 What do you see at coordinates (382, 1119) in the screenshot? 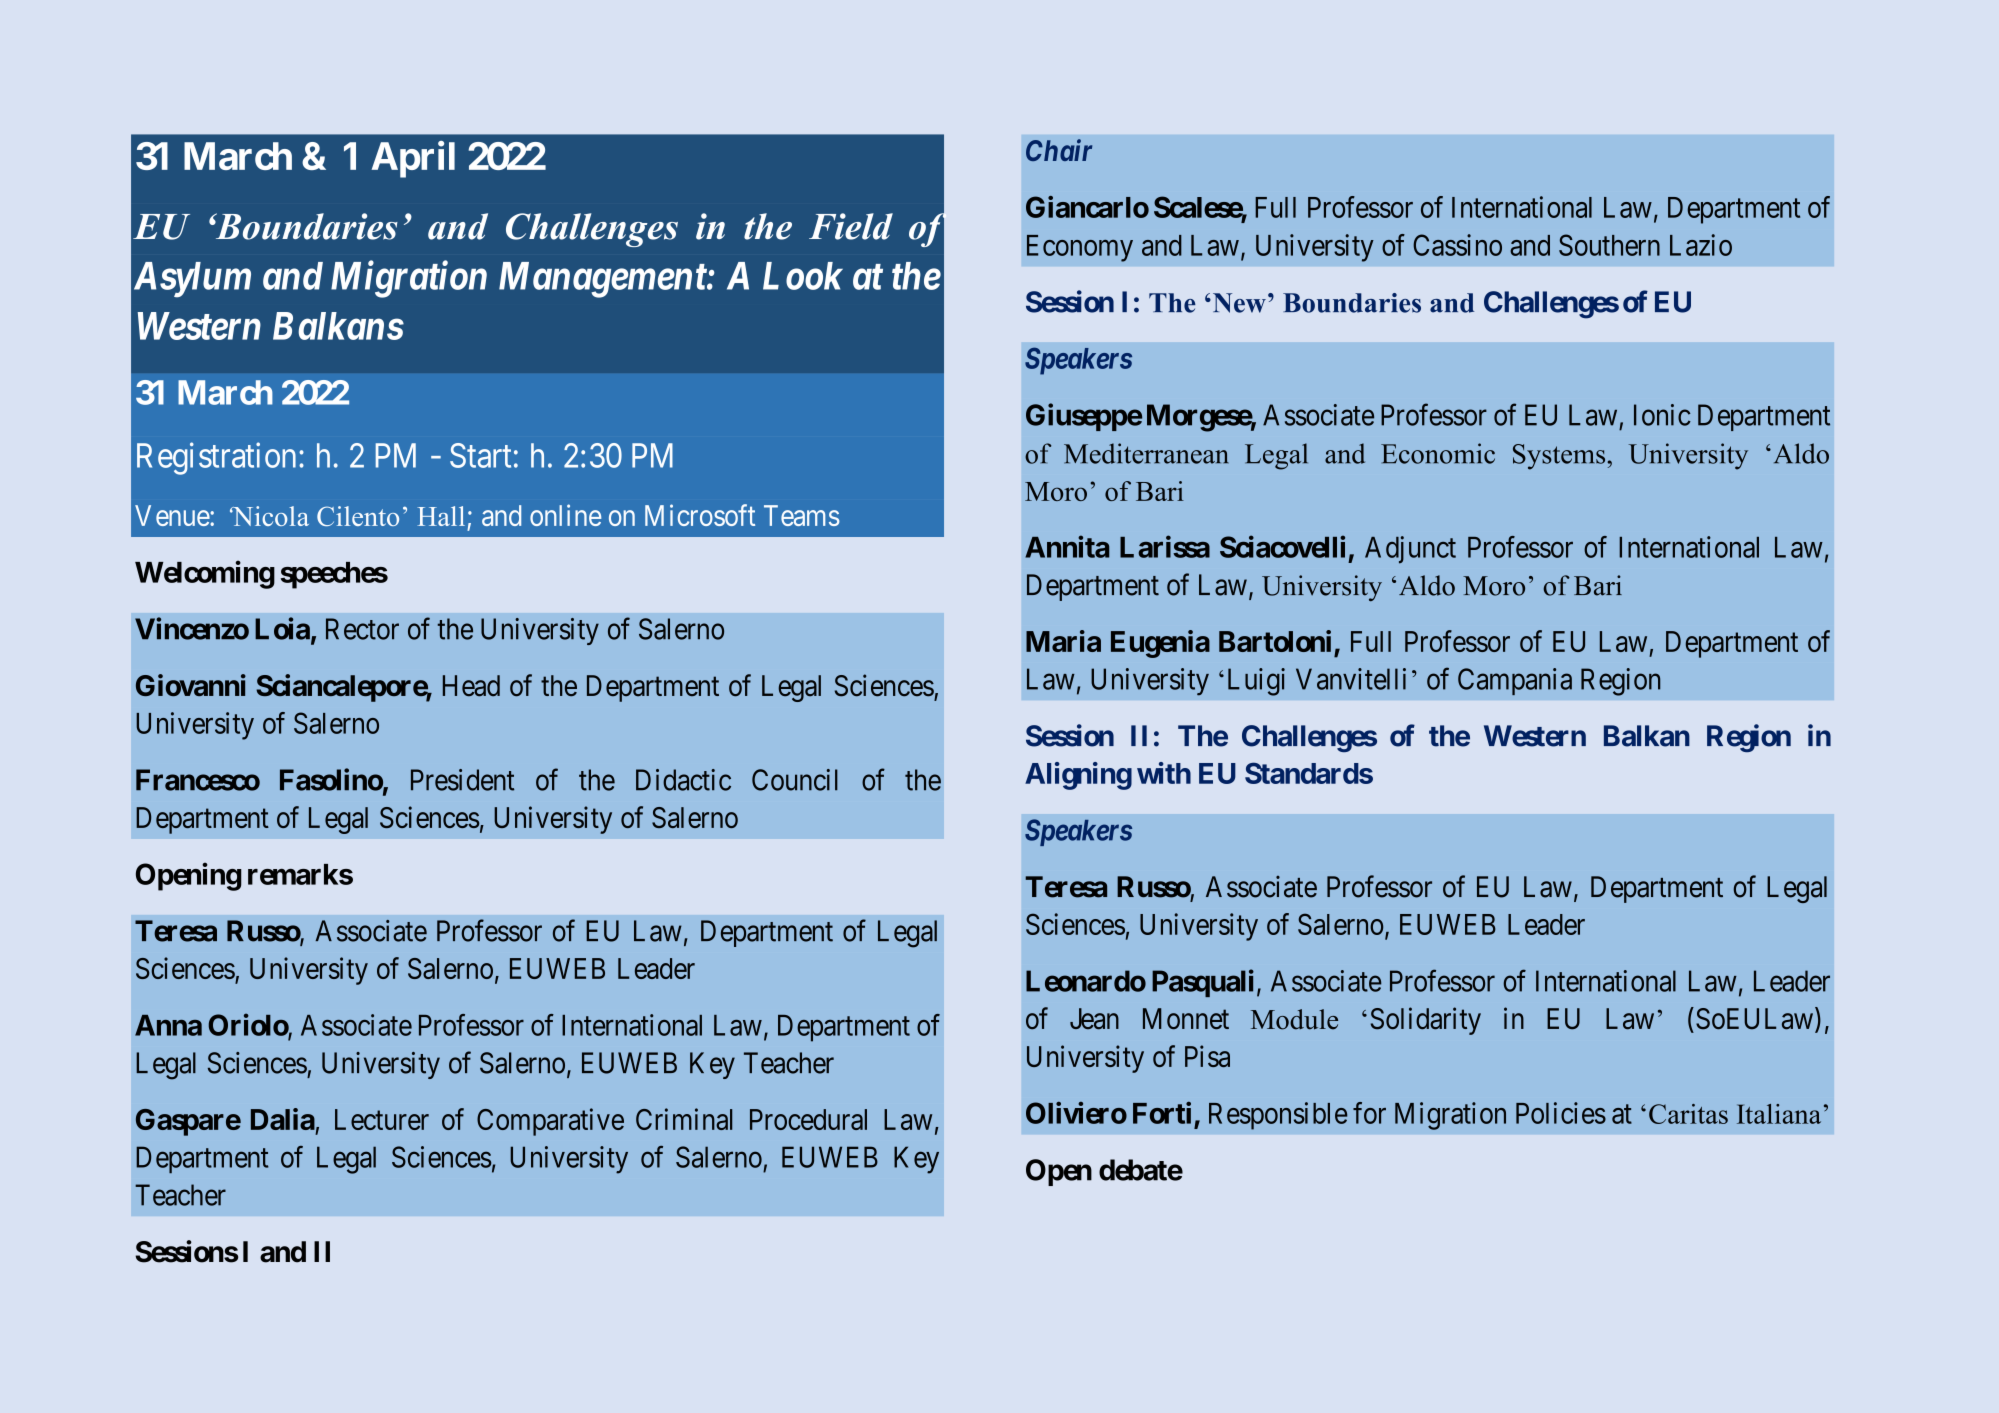
I see `Lecturer` at bounding box center [382, 1119].
